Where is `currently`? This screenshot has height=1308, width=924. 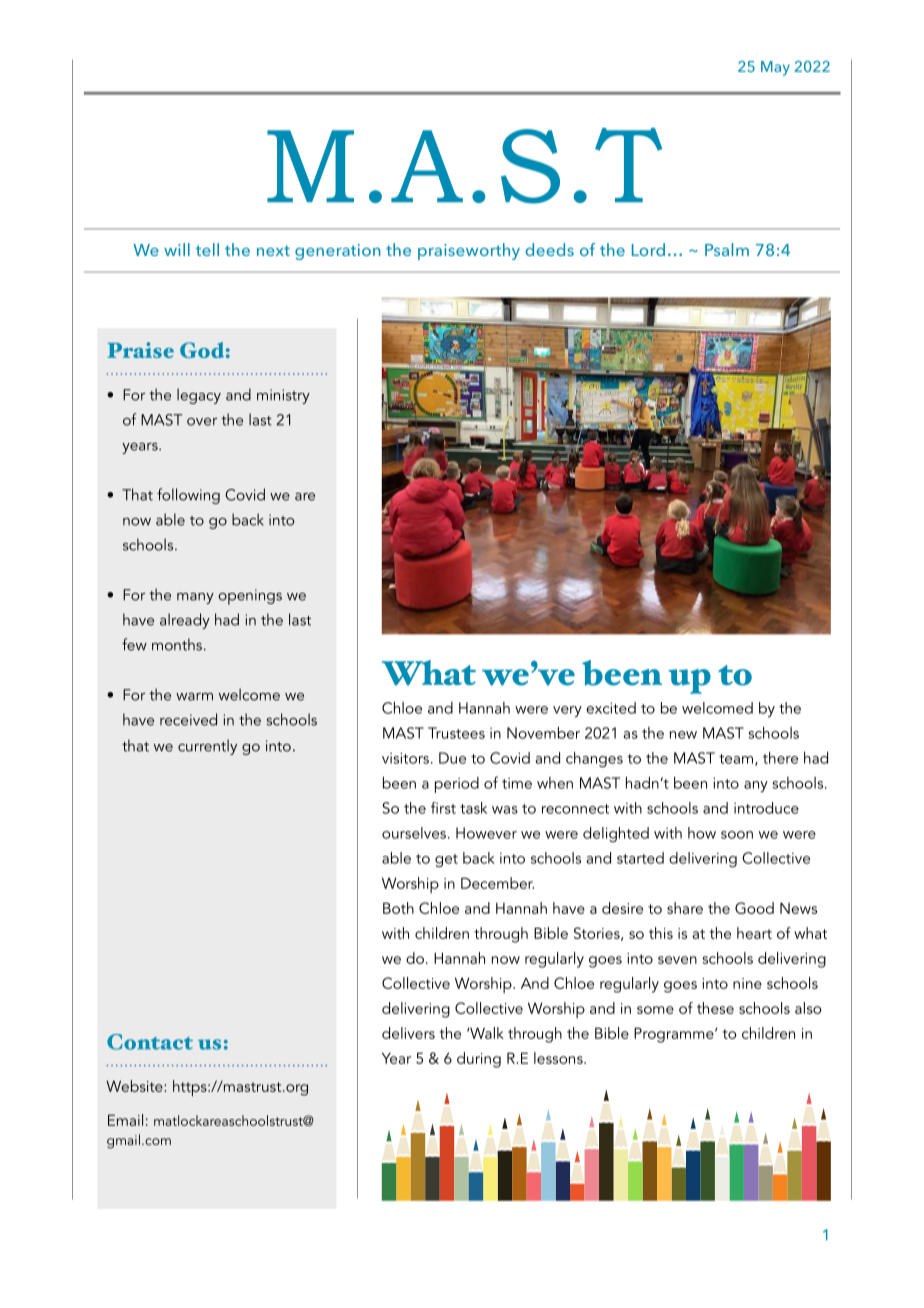
currently is located at coordinates (207, 747).
